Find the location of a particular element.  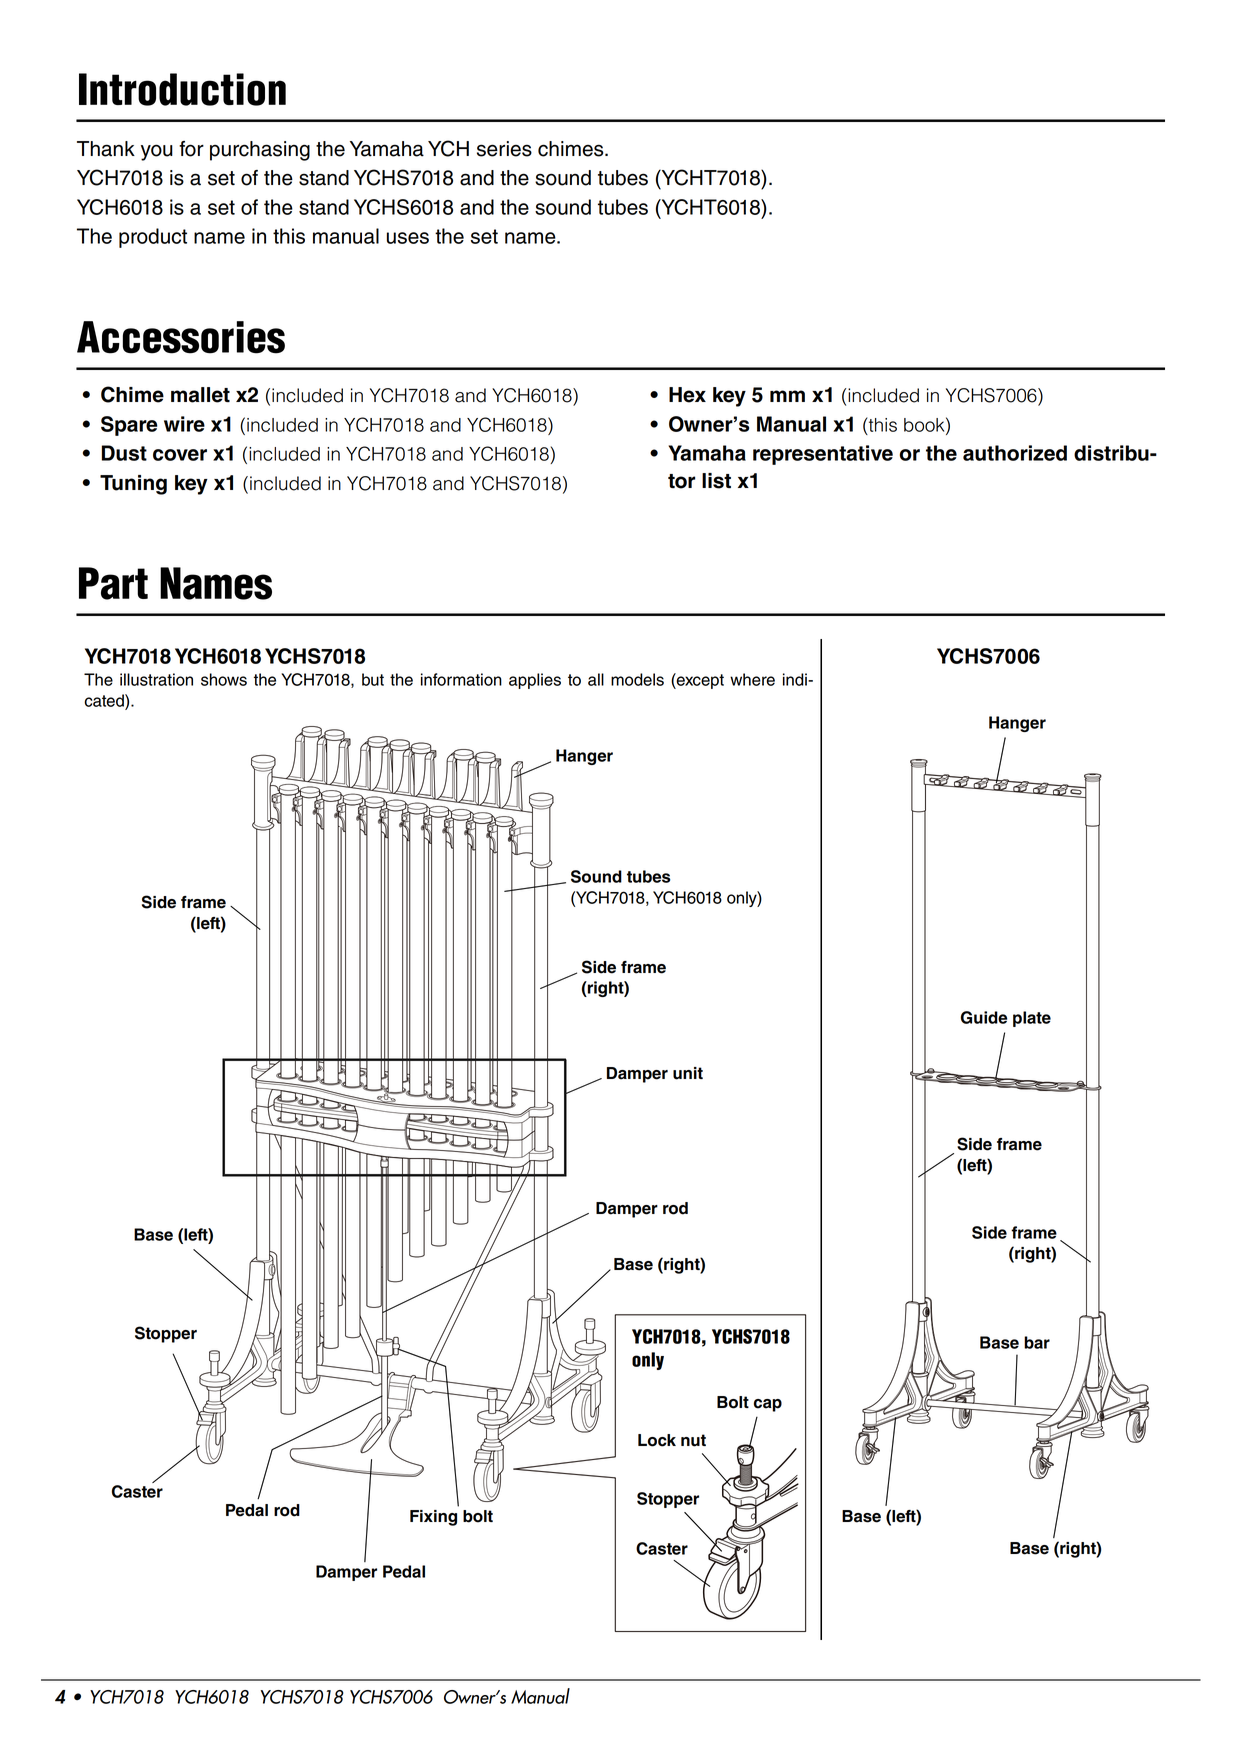

purchasing is located at coordinates (260, 151).
